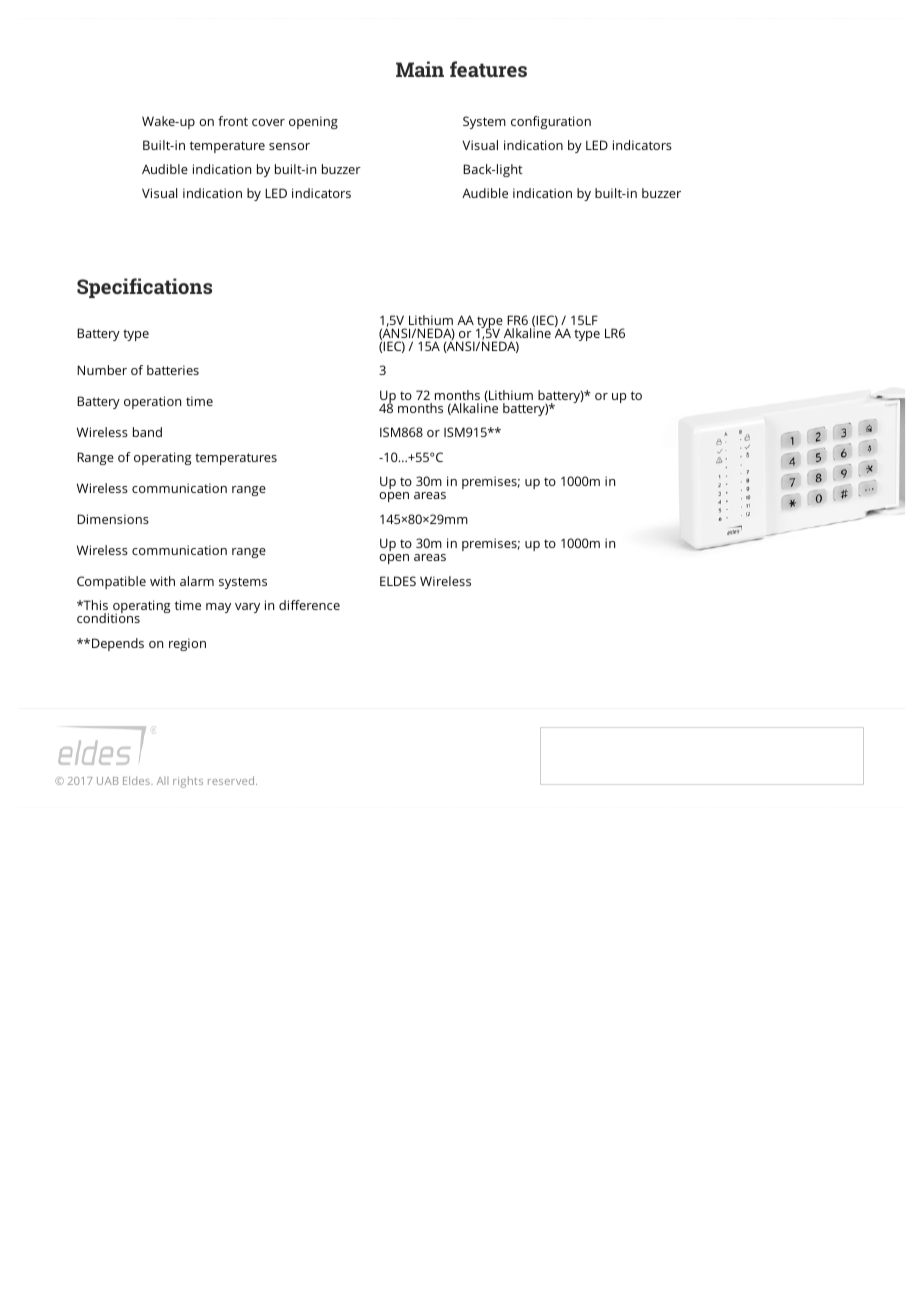 This page has width=924, height=1311. What do you see at coordinates (268, 122) in the page?
I see `cover` at bounding box center [268, 122].
